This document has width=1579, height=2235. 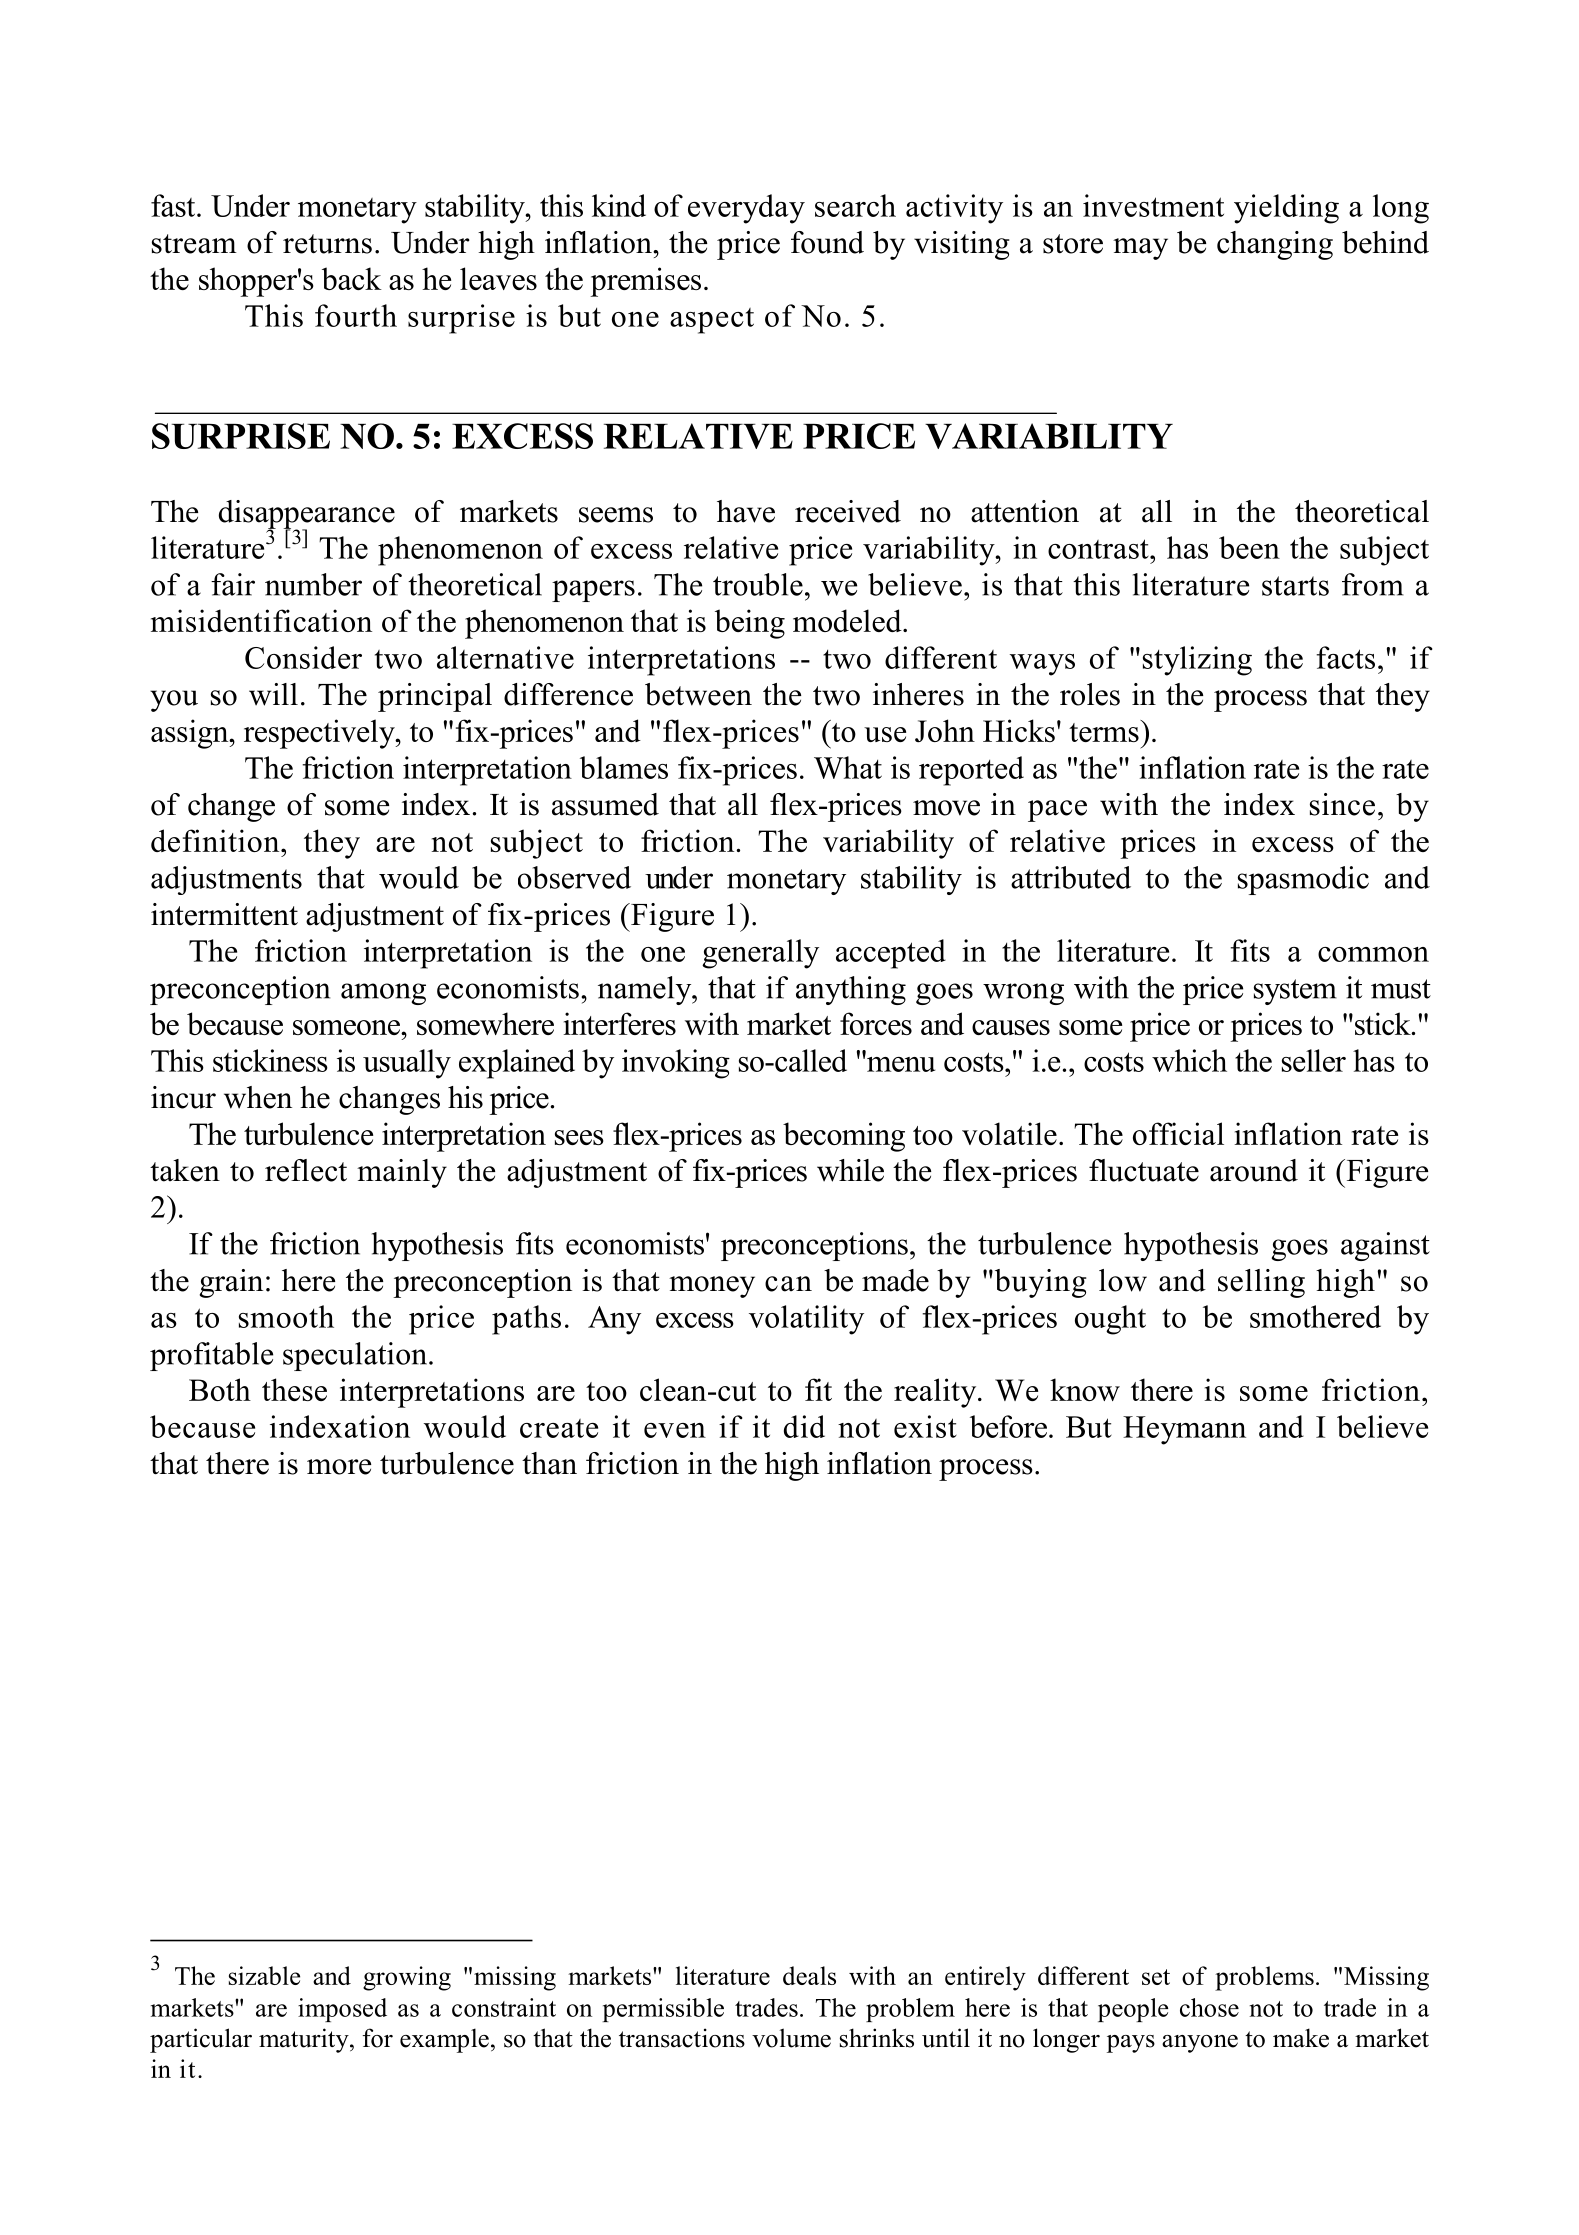 What do you see at coordinates (827, 242) in the document?
I see `found` at bounding box center [827, 242].
